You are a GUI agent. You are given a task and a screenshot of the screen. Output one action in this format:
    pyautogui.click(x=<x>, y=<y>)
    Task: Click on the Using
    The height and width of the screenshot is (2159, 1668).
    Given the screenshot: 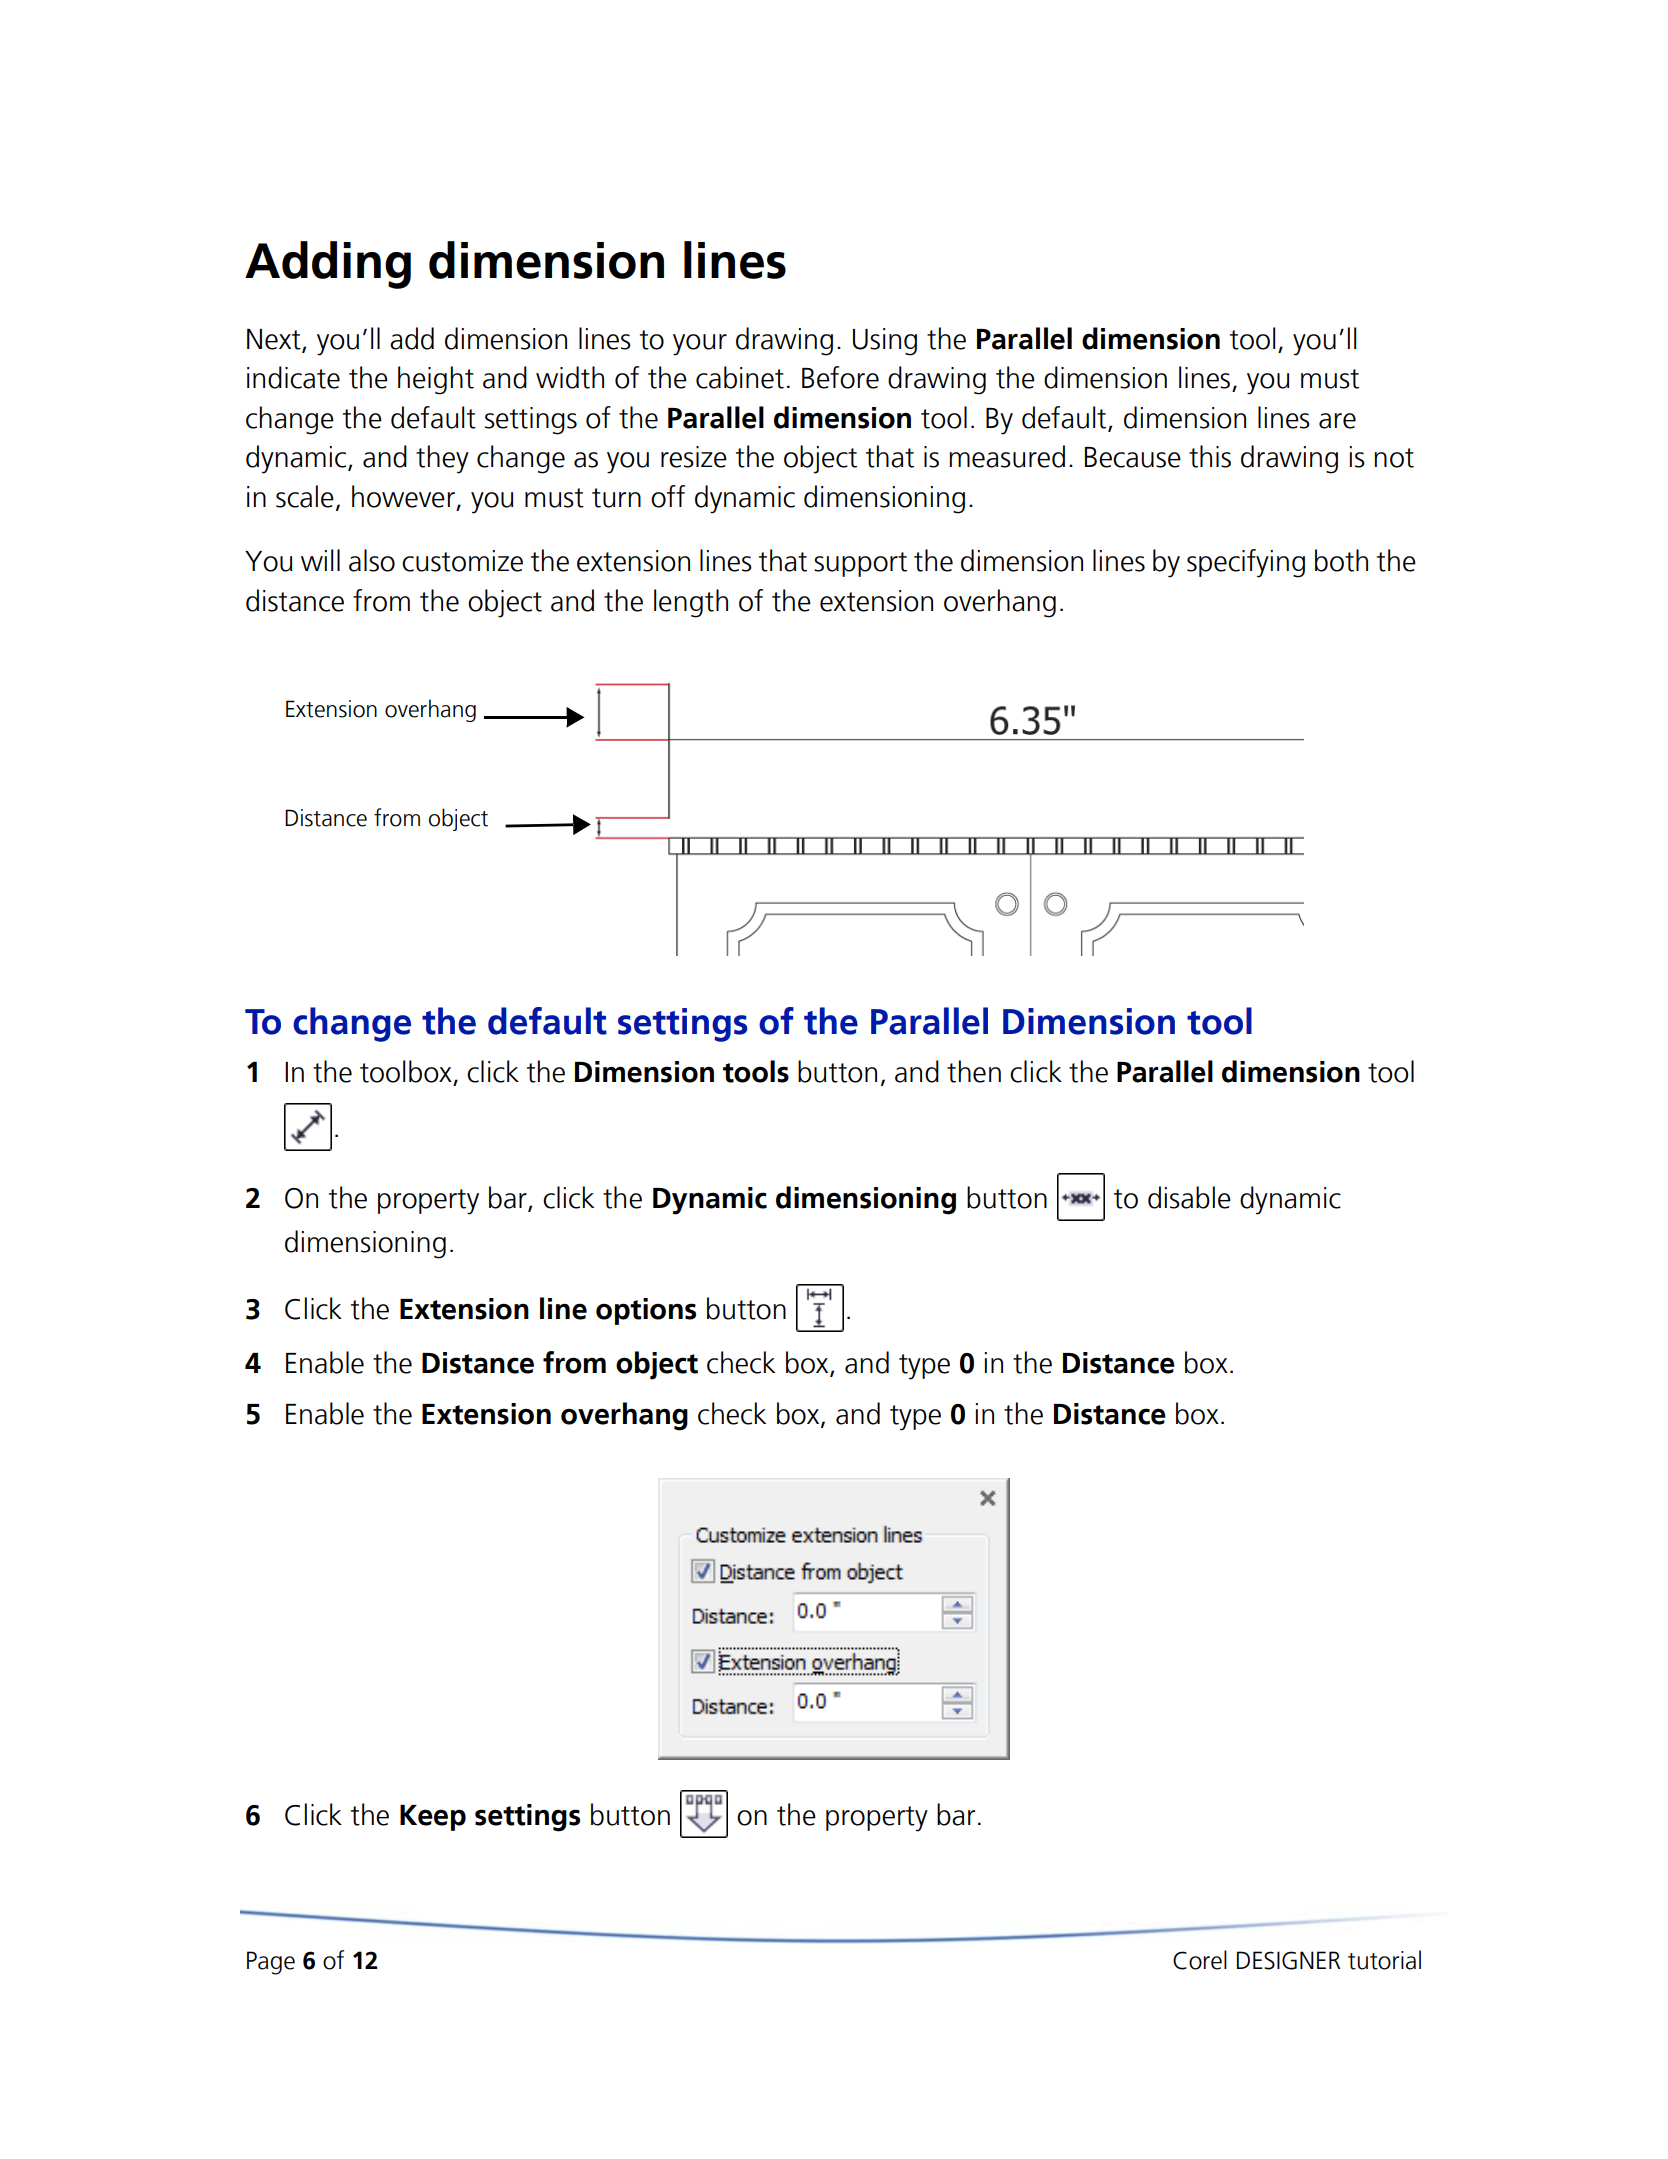 What is the action you would take?
    pyautogui.click(x=885, y=342)
